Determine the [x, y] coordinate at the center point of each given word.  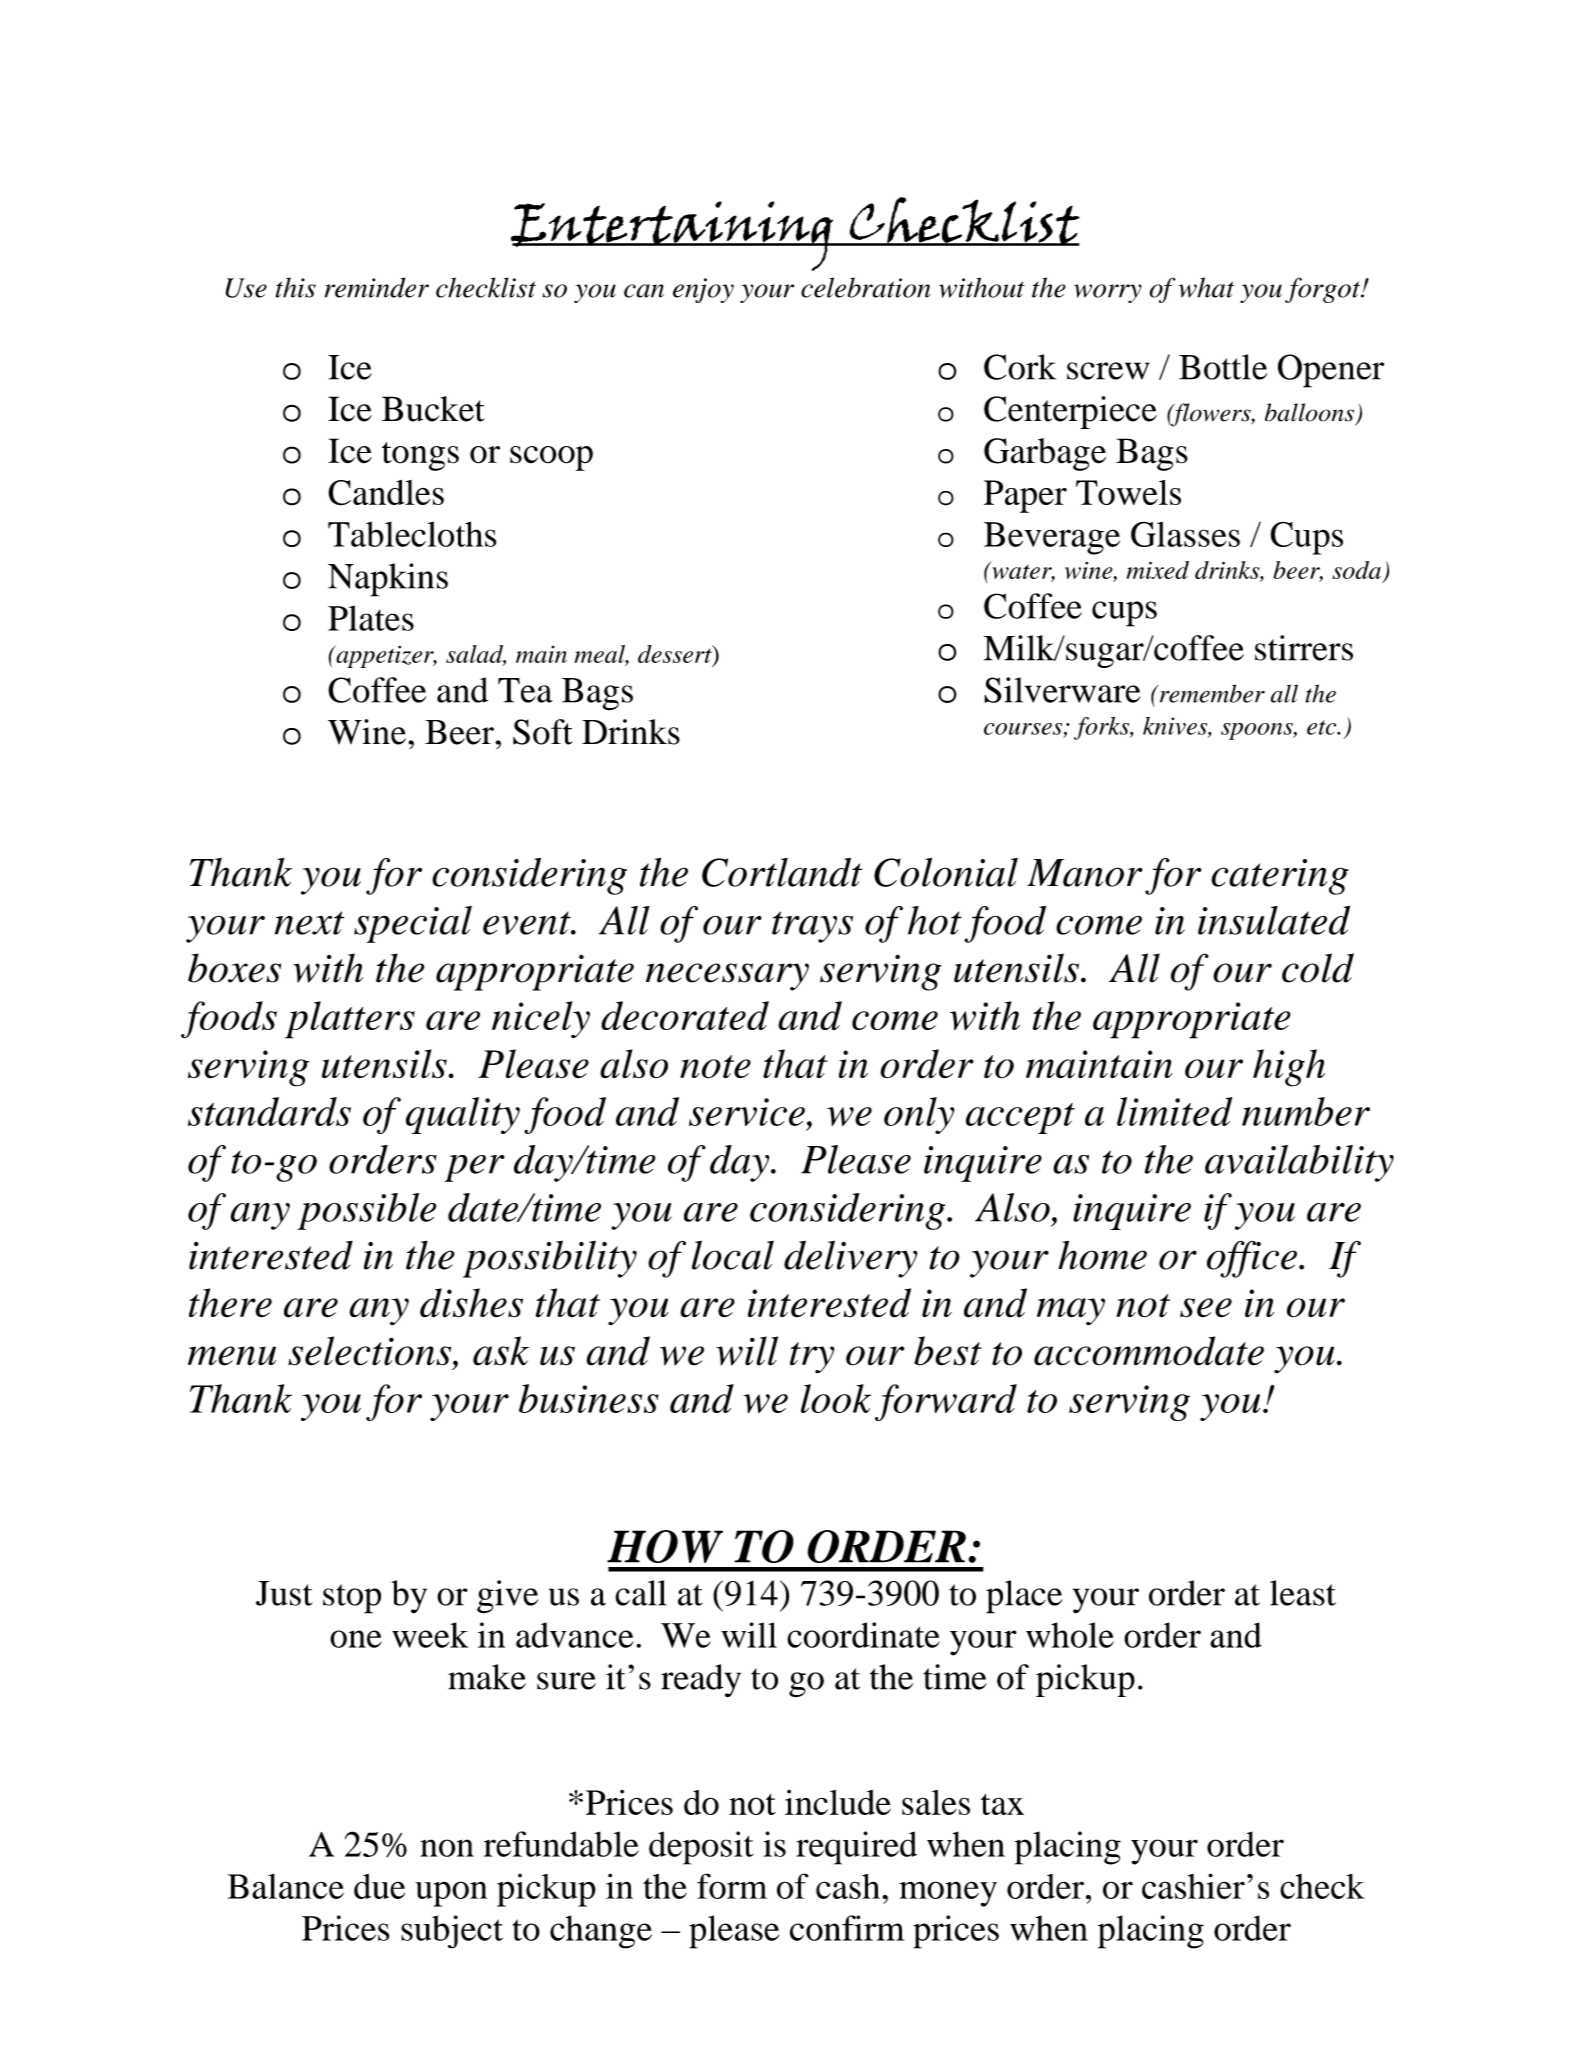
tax [1002, 1804]
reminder [377, 287]
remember [1211, 693]
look [836, 1398]
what [1206, 287]
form [732, 1886]
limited [1174, 1111]
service [747, 1112]
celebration [866, 287]
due [379, 1886]
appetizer [385, 656]
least [1303, 1593]
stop [352, 1599]
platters [350, 1020]
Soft [543, 732]
